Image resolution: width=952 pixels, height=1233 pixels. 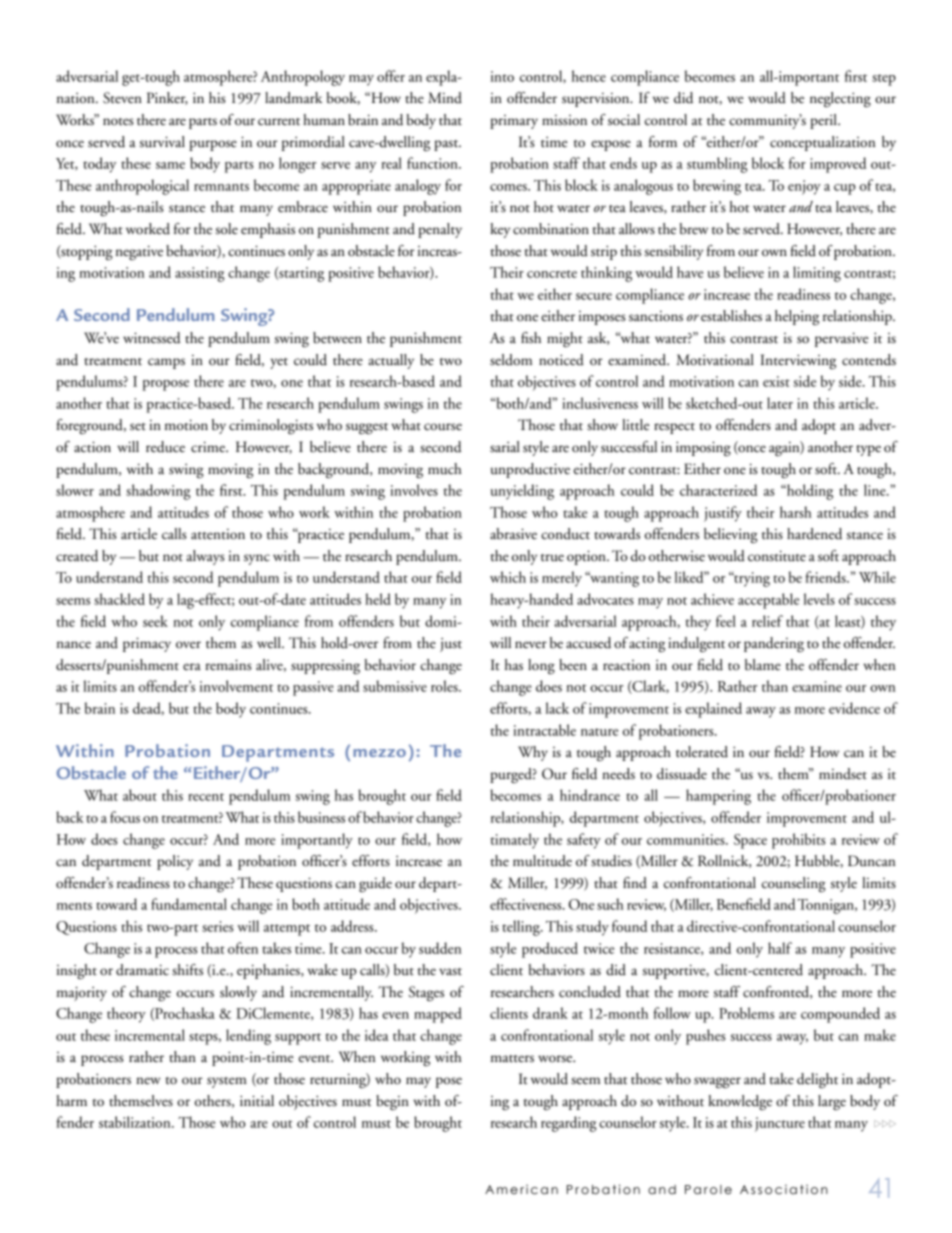 What do you see at coordinates (148, 1081) in the screenshot?
I see `new` at bounding box center [148, 1081].
